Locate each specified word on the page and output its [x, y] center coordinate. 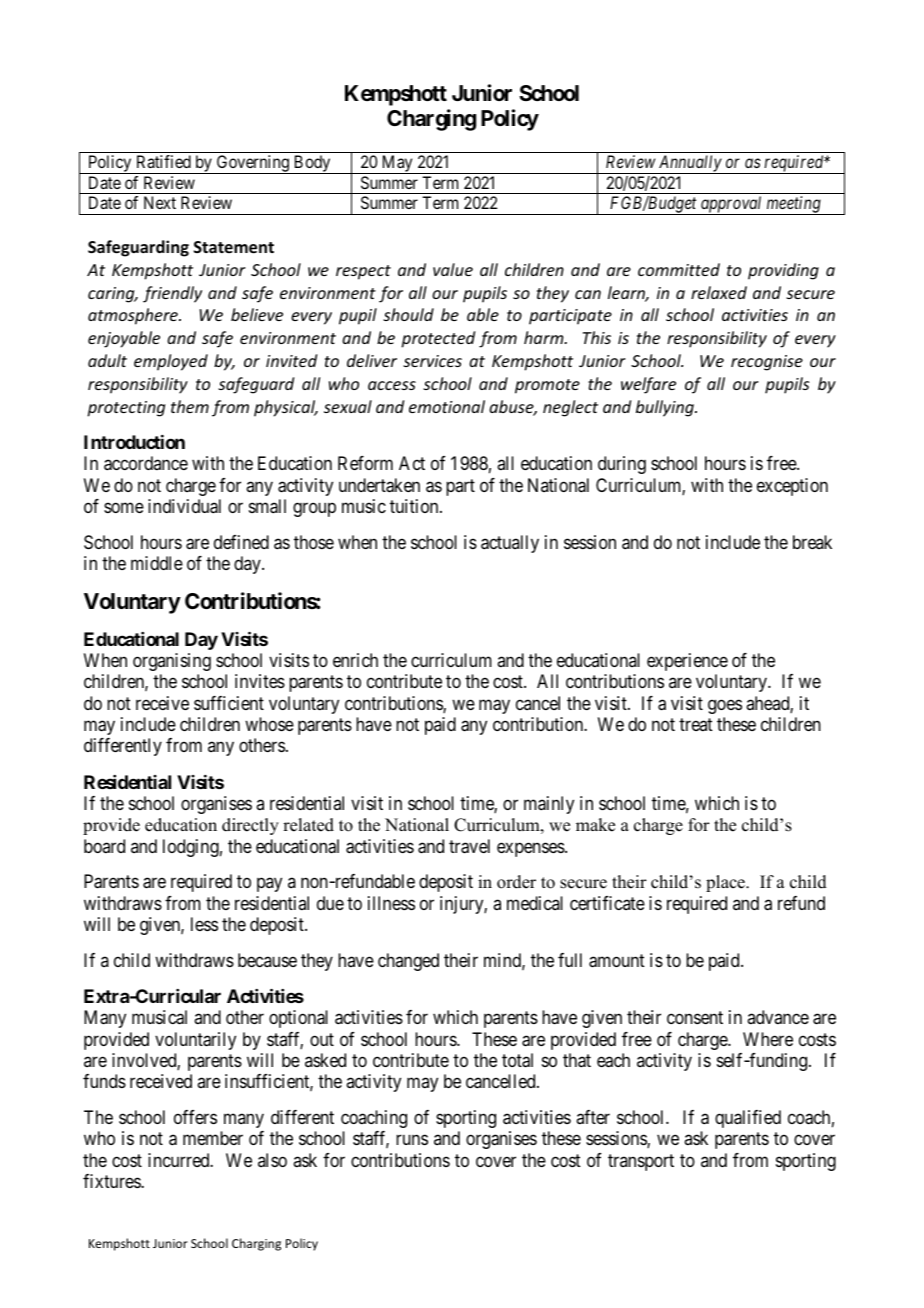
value [453, 269]
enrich [355, 660]
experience [687, 662]
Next [160, 202]
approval [732, 205]
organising [172, 662]
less [204, 924]
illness [391, 903]
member [213, 1138]
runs [412, 1140]
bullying [666, 408]
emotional [447, 406]
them [190, 406]
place [726, 883]
